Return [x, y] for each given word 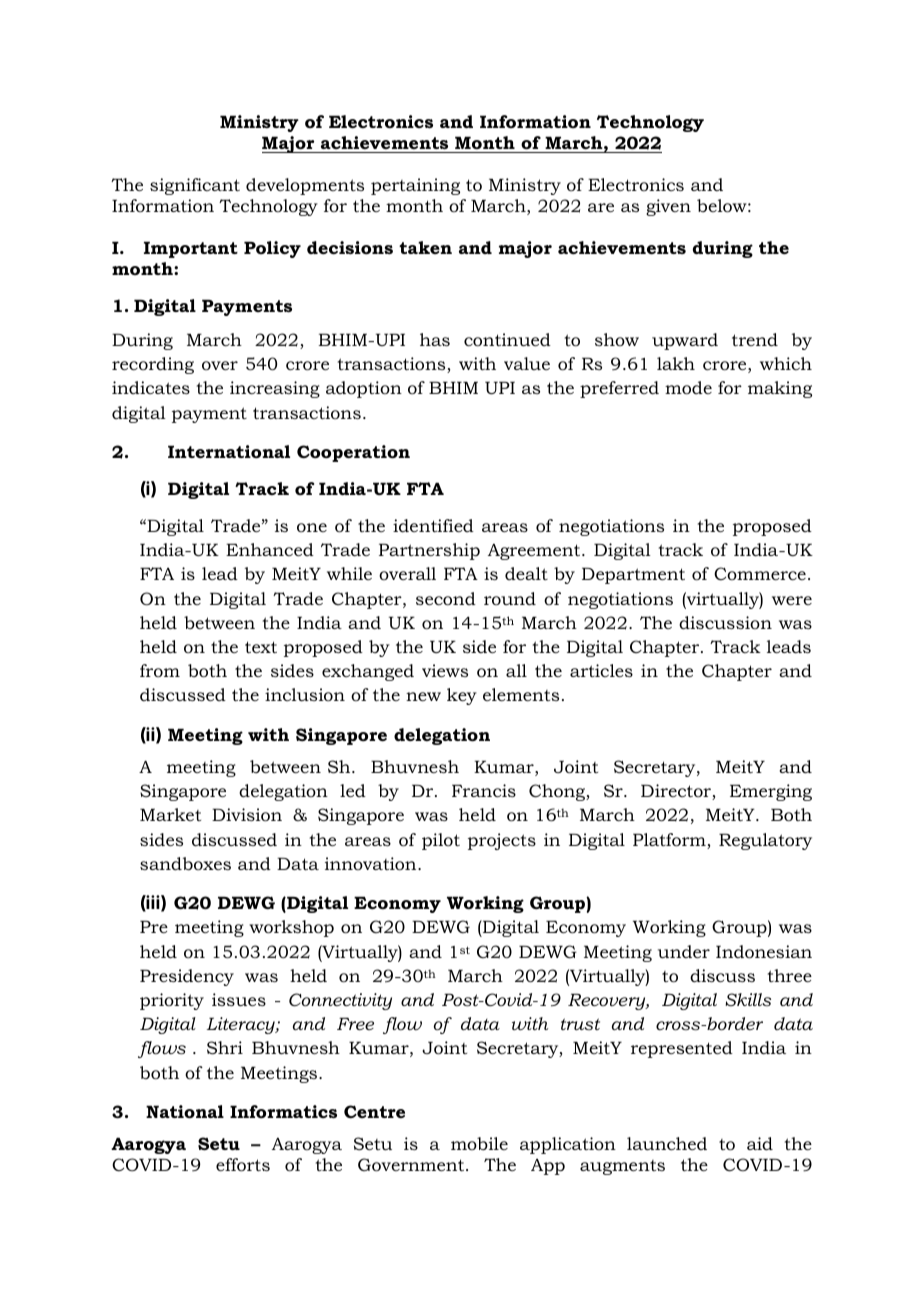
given [668, 207]
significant [195, 186]
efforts [243, 1165]
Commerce [760, 573]
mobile [479, 1143]
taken [425, 247]
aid [760, 1144]
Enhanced [270, 549]
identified [433, 526]
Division [247, 815]
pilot [441, 841]
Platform [670, 841]
